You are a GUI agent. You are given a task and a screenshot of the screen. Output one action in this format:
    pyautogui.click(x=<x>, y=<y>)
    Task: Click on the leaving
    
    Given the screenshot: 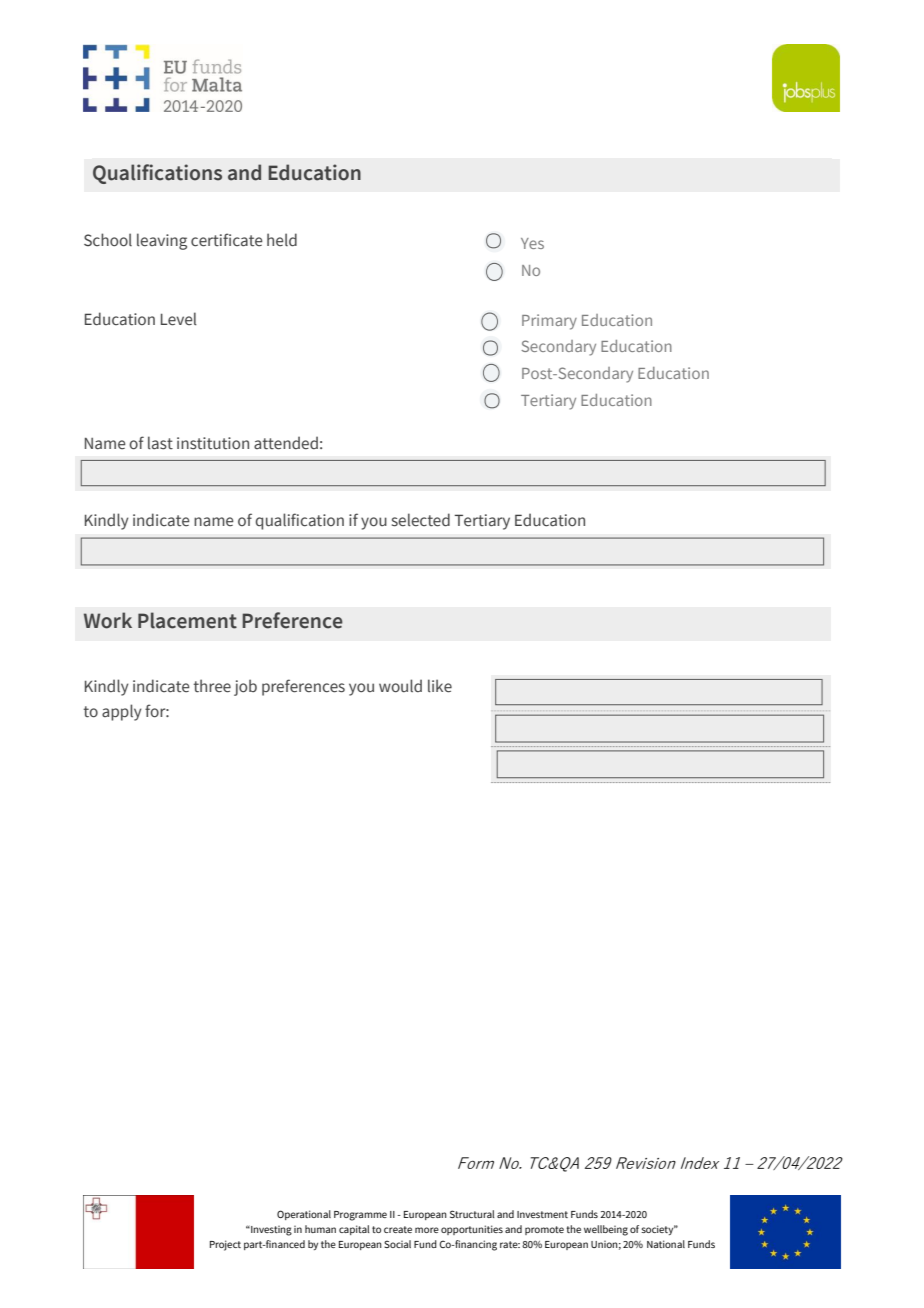 What is the action you would take?
    pyautogui.click(x=162, y=241)
